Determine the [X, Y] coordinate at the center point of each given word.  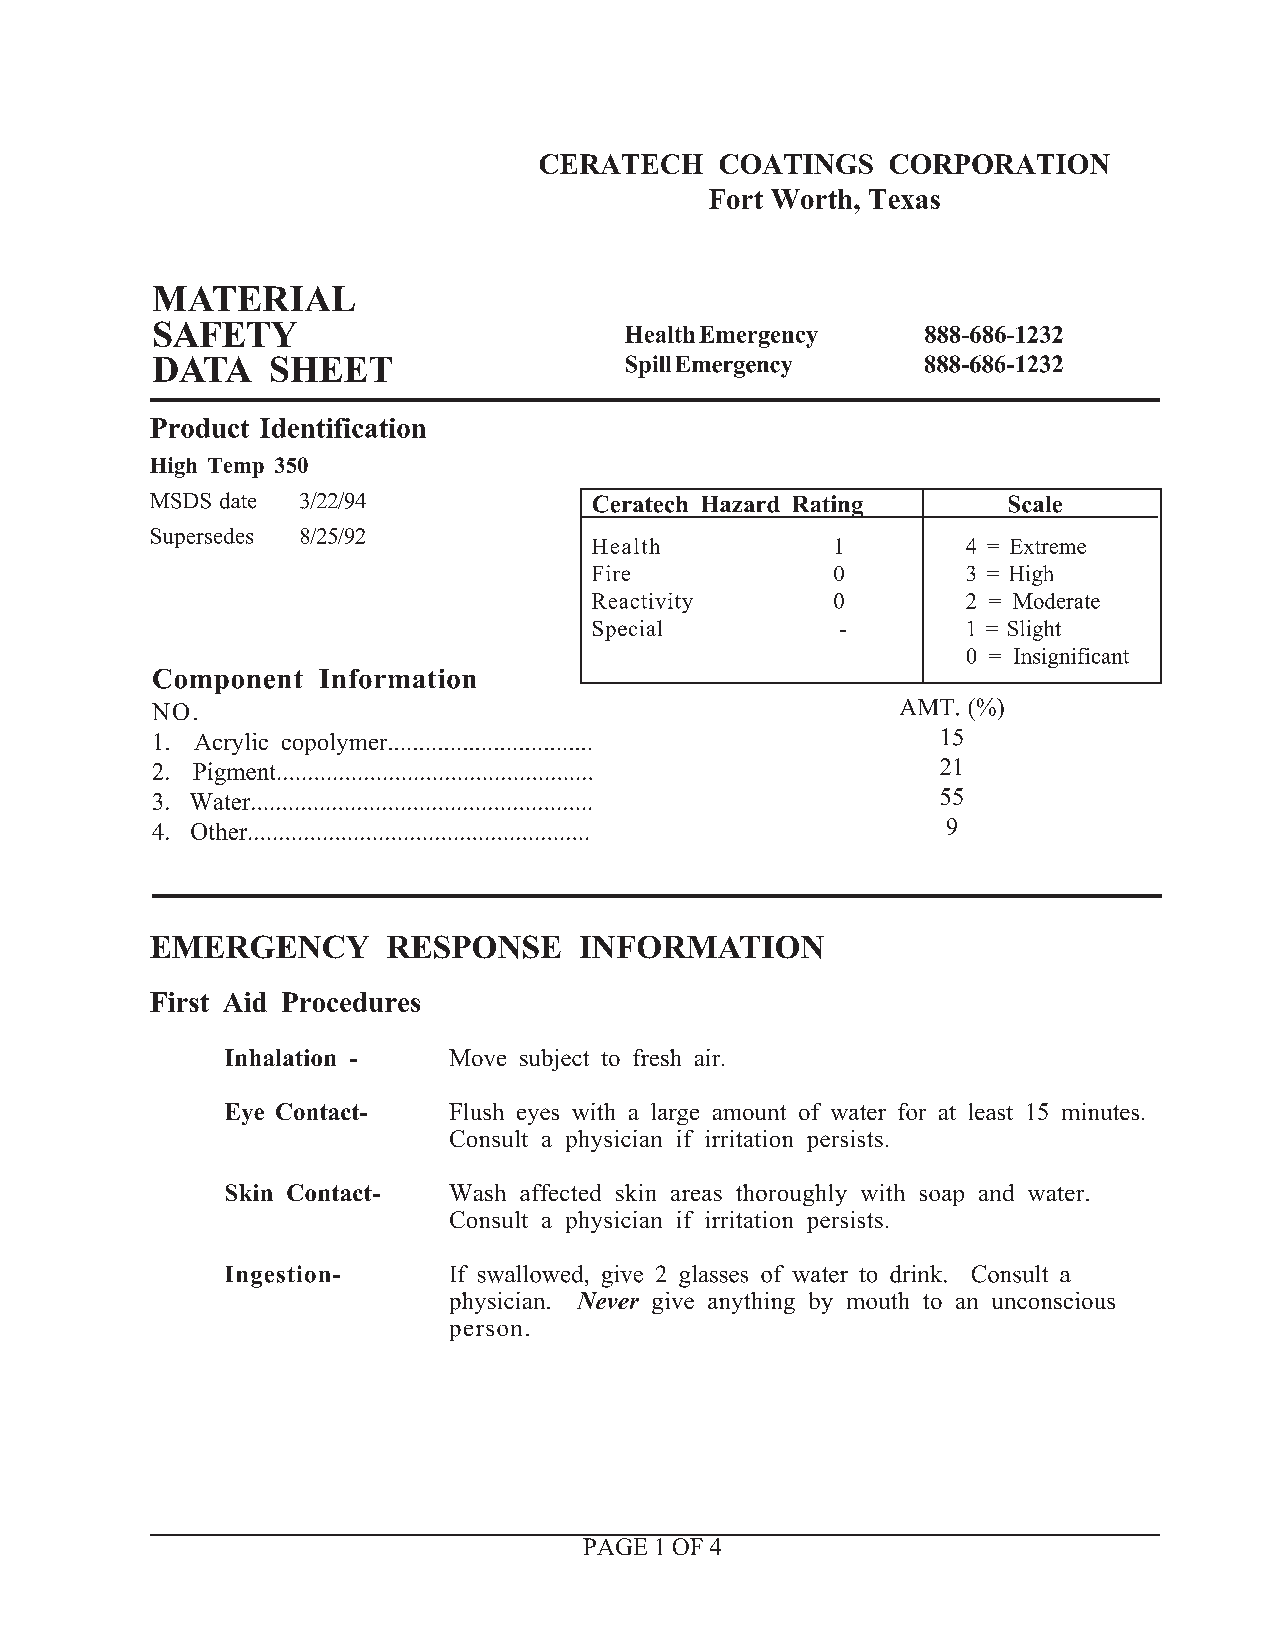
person [486, 1333]
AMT [927, 707]
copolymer [336, 744]
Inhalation [280, 1057]
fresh [657, 1057]
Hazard [741, 504]
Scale [1035, 504]
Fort [736, 199]
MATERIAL [254, 298]
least [991, 1111]
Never [608, 1300]
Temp [236, 468]
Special [627, 630]
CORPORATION [1000, 164]
